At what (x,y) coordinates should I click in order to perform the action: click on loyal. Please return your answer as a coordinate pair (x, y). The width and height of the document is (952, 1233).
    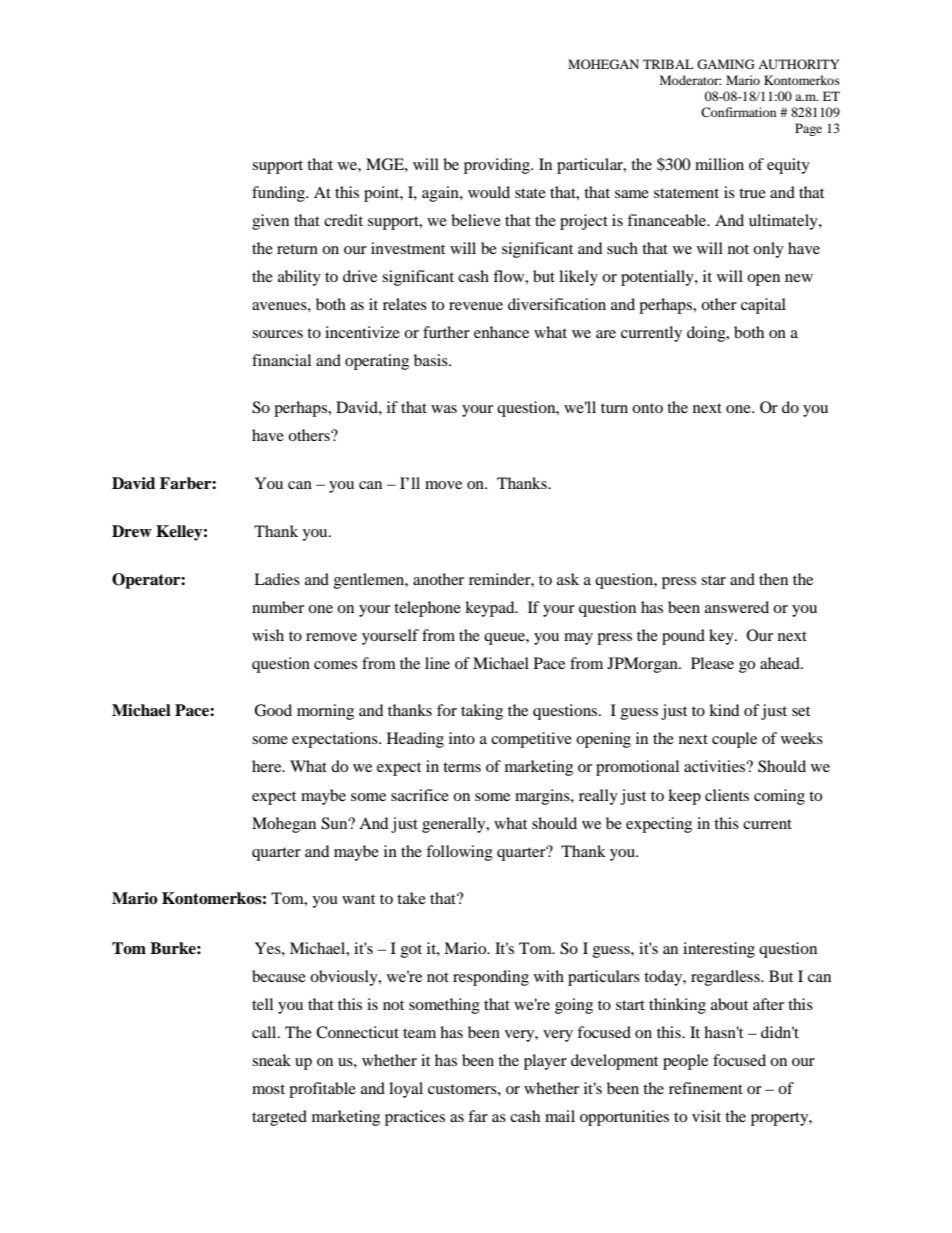
    Looking at the image, I should click on (406, 1090).
